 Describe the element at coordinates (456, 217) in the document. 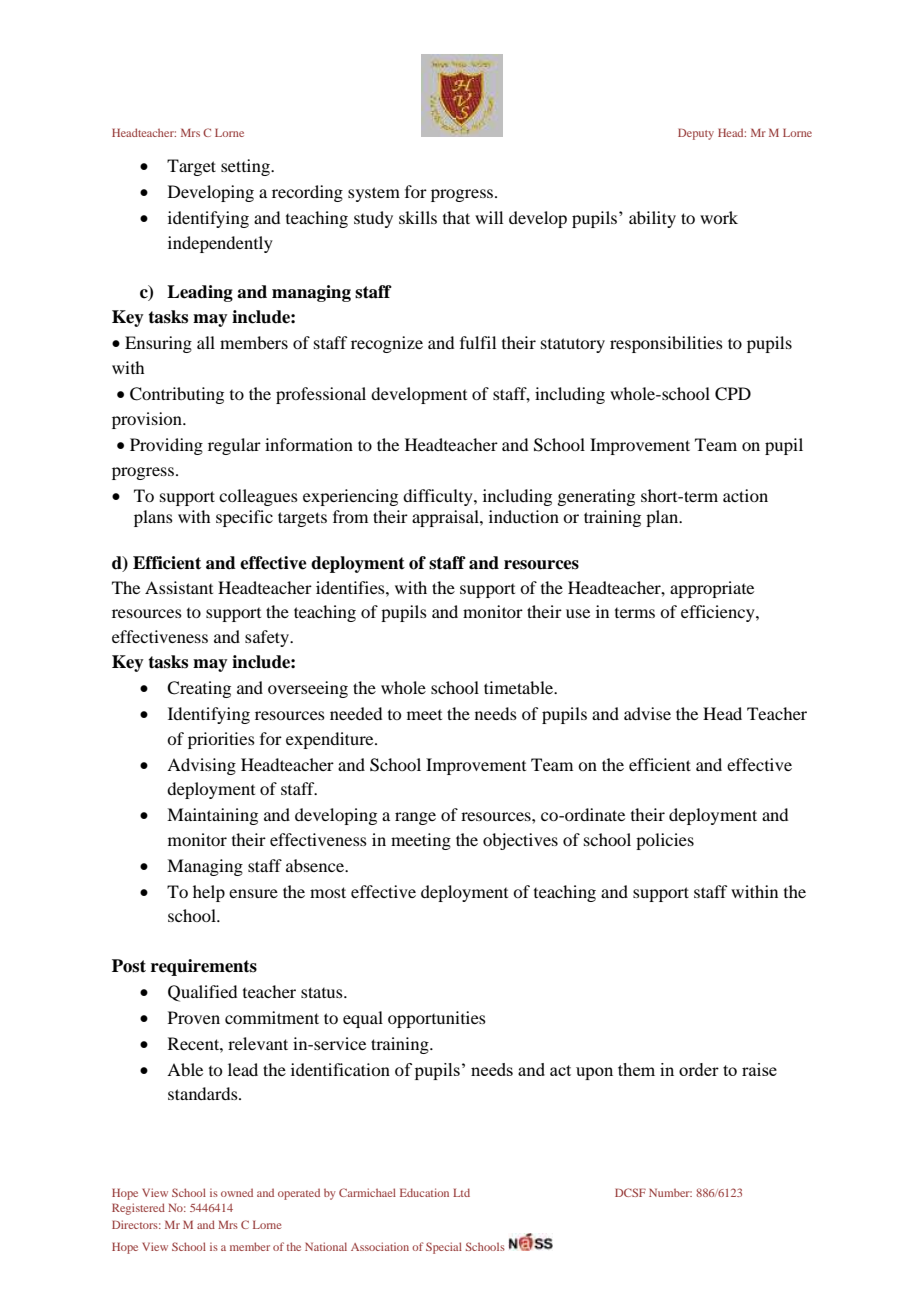

I see `that` at that location.
